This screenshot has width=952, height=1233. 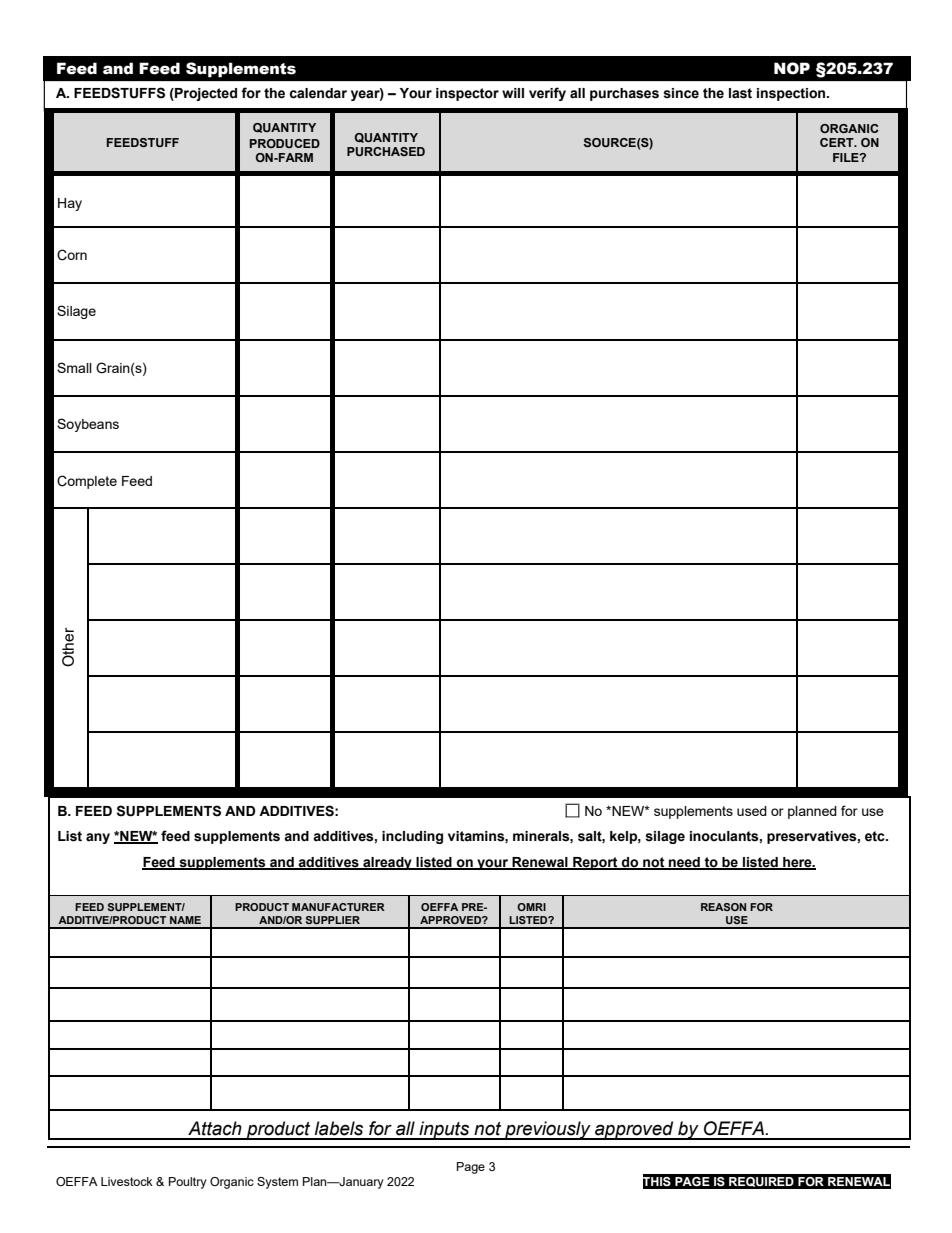 What do you see at coordinates (444, 1130) in the screenshot?
I see `inputs` at bounding box center [444, 1130].
